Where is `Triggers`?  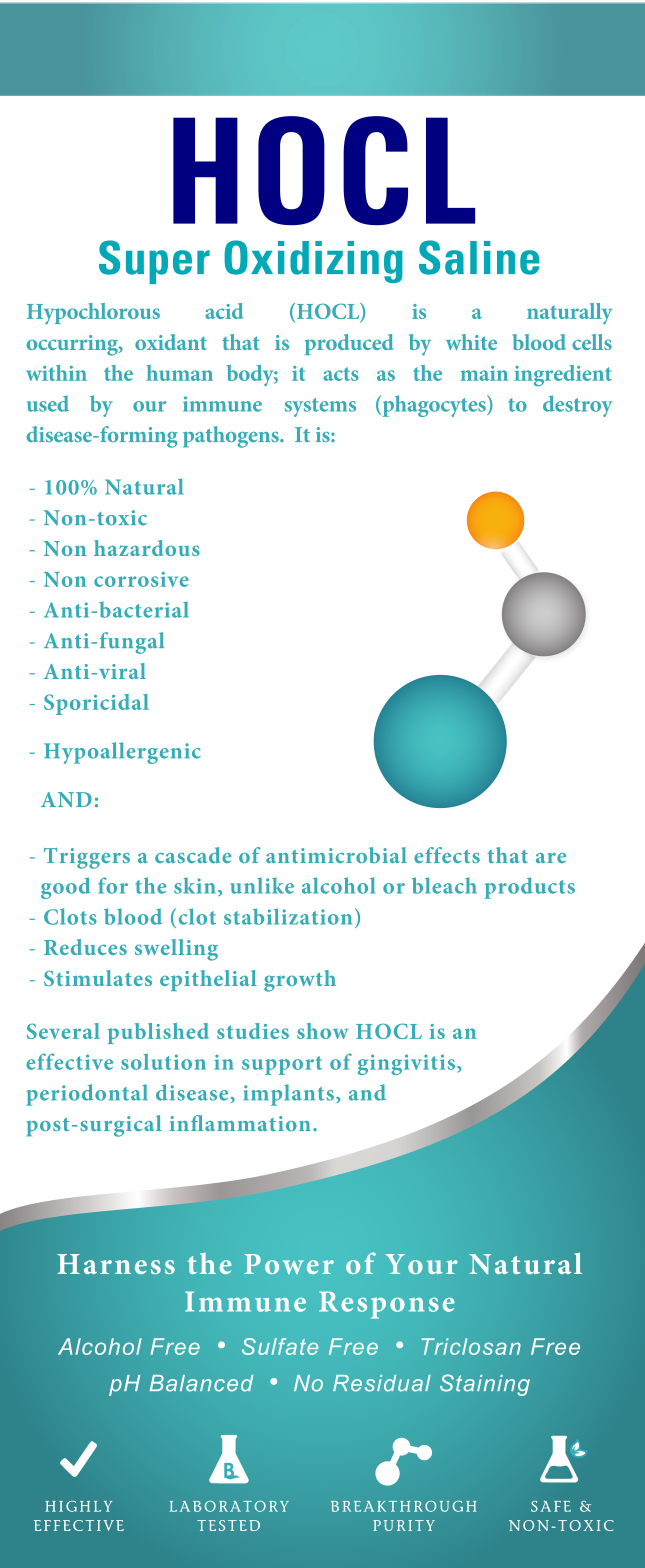
Triggers is located at coordinates (87, 858).
